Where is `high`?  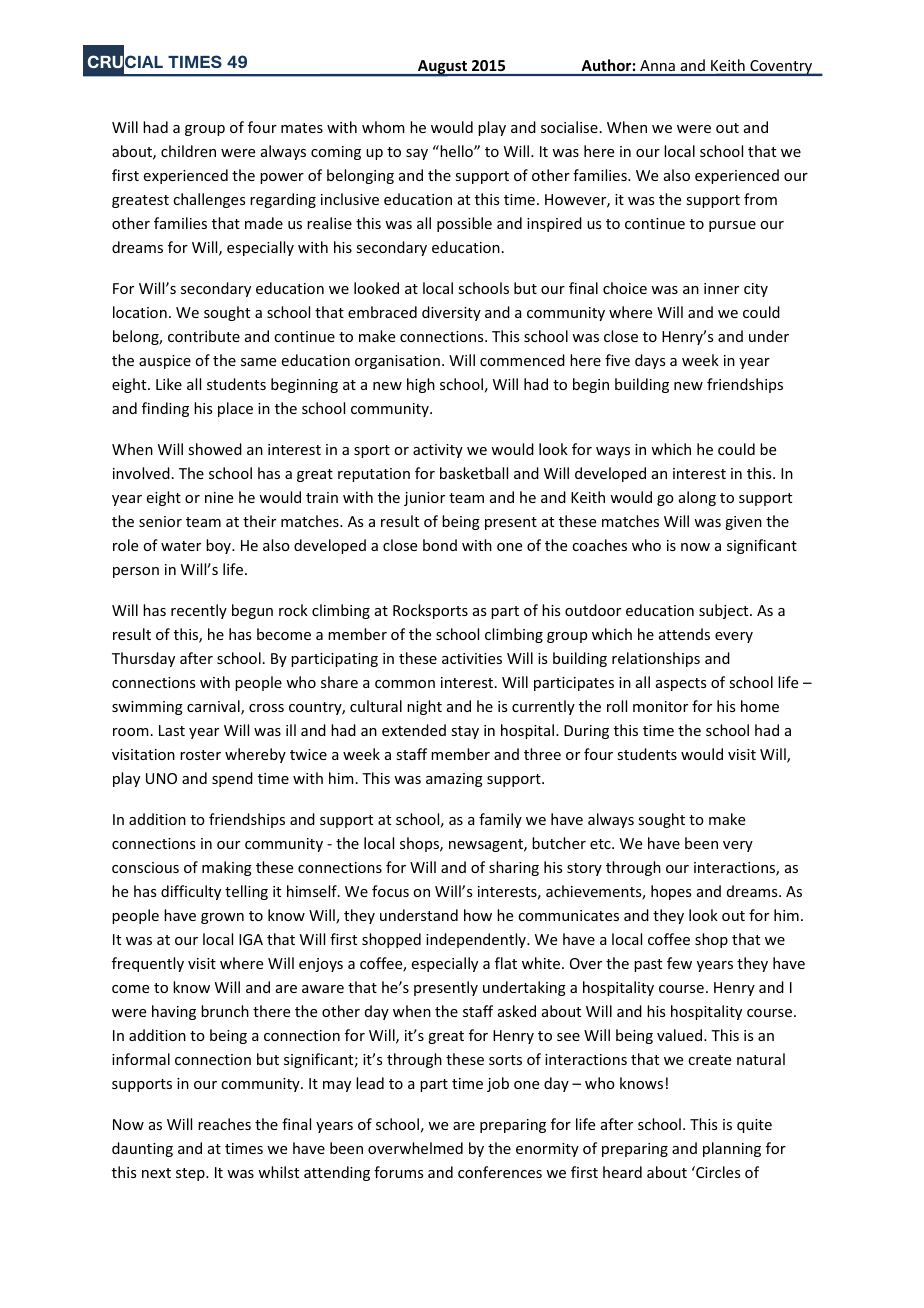
high is located at coordinates (421, 385).
